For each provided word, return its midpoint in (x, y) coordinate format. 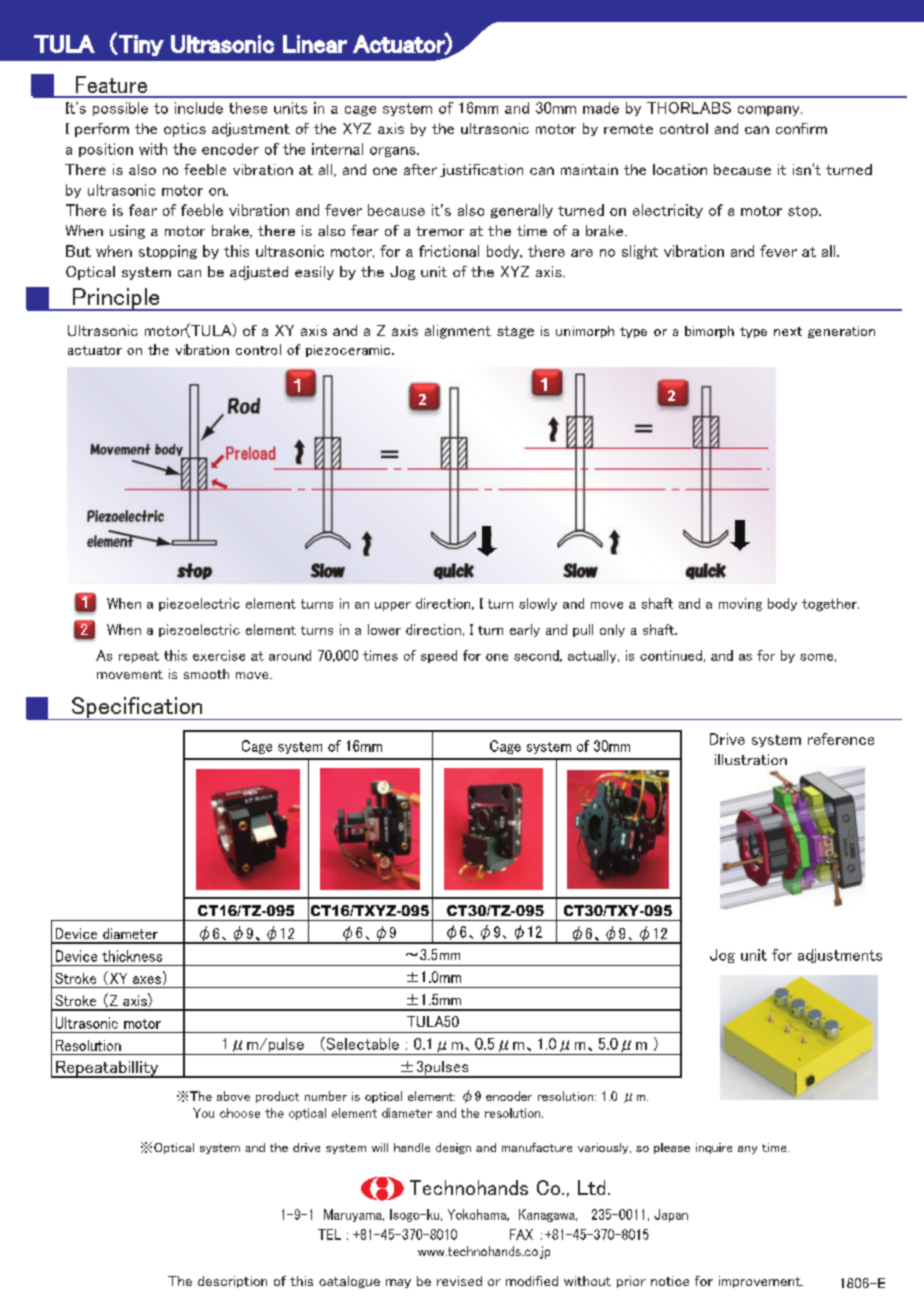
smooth (206, 674)
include (199, 108)
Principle (116, 299)
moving (740, 604)
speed (439, 656)
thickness (132, 956)
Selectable (361, 1044)
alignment (458, 332)
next (788, 331)
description (232, 1282)
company (770, 111)
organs (394, 152)
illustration (751, 759)
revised (459, 1281)
